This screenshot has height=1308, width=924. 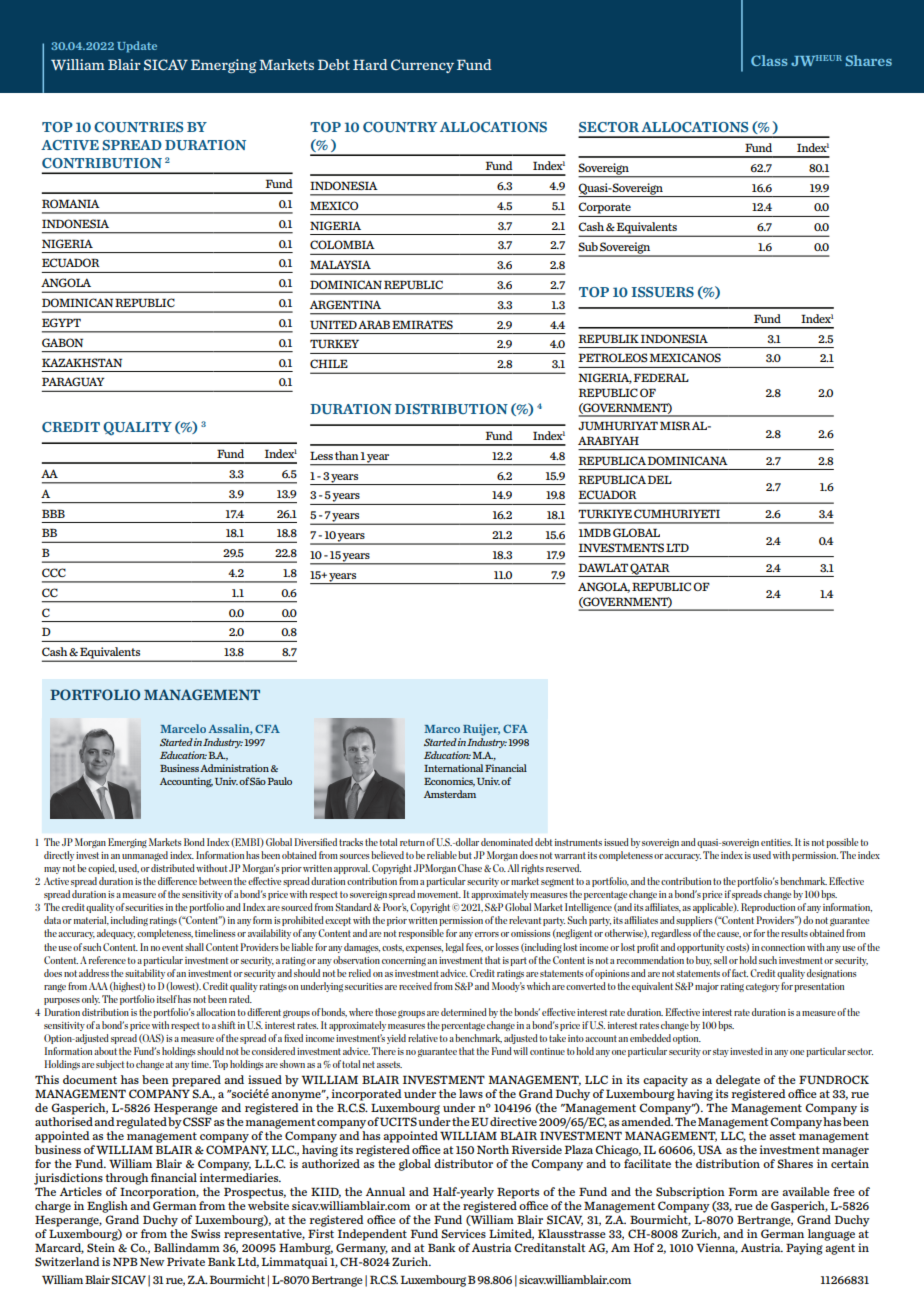 What do you see at coordinates (422, 66) in the screenshot?
I see `Currency` at bounding box center [422, 66].
